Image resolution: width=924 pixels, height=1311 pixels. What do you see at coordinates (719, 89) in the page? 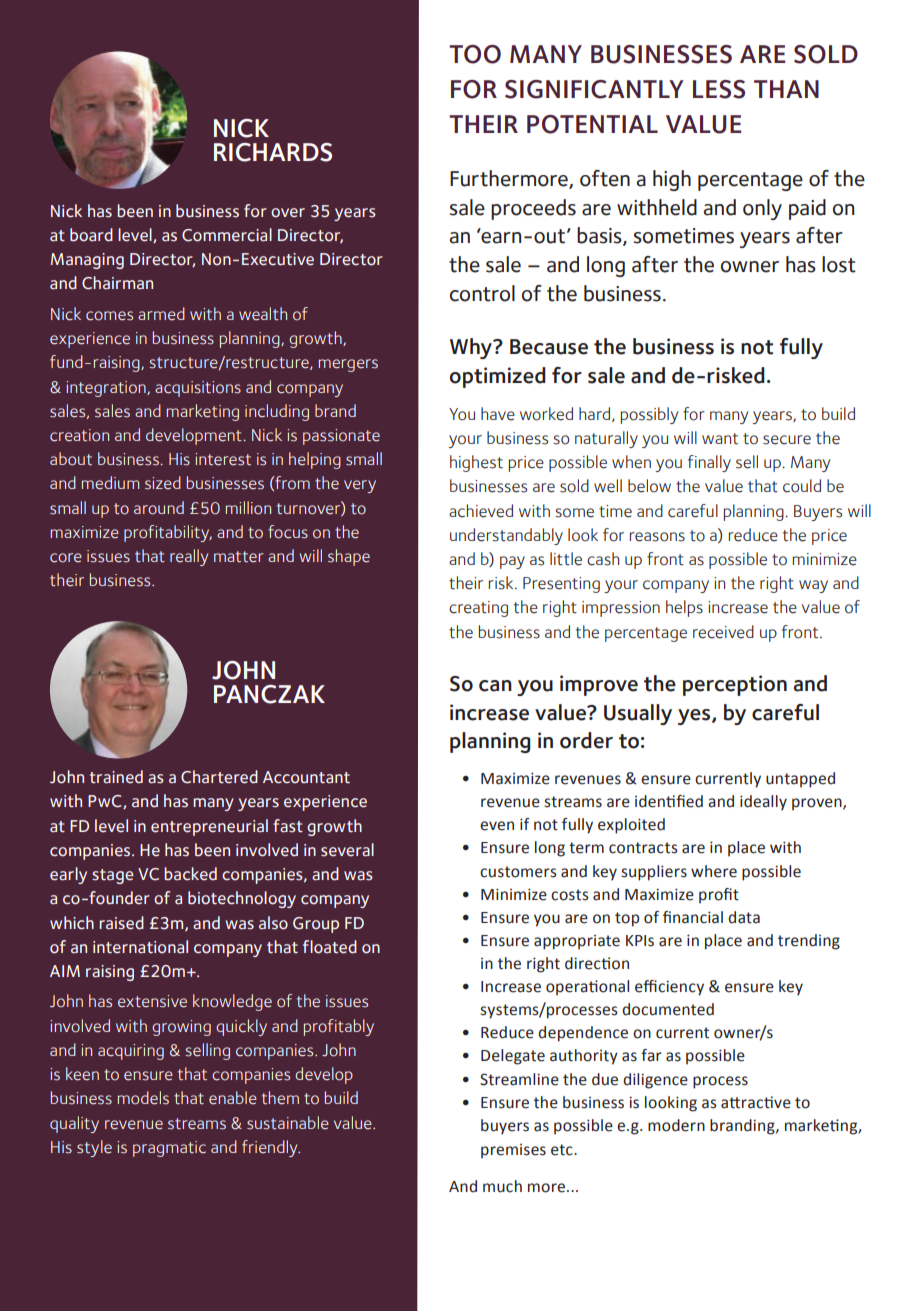
I see `LESS` at bounding box center [719, 89].
